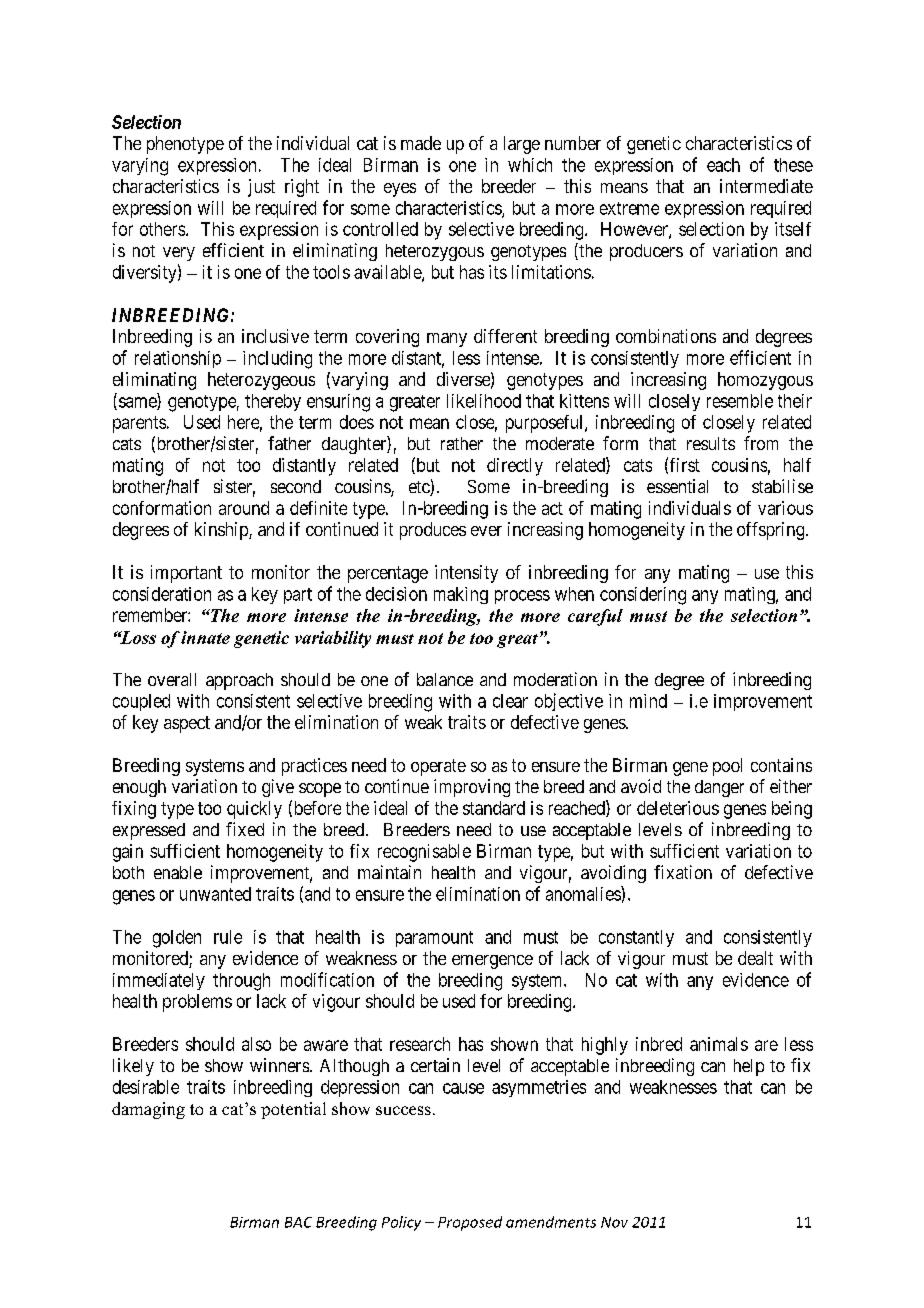 The height and width of the screenshot is (1308, 924). What do you see at coordinates (677, 486) in the screenshot?
I see `essential` at bounding box center [677, 486].
